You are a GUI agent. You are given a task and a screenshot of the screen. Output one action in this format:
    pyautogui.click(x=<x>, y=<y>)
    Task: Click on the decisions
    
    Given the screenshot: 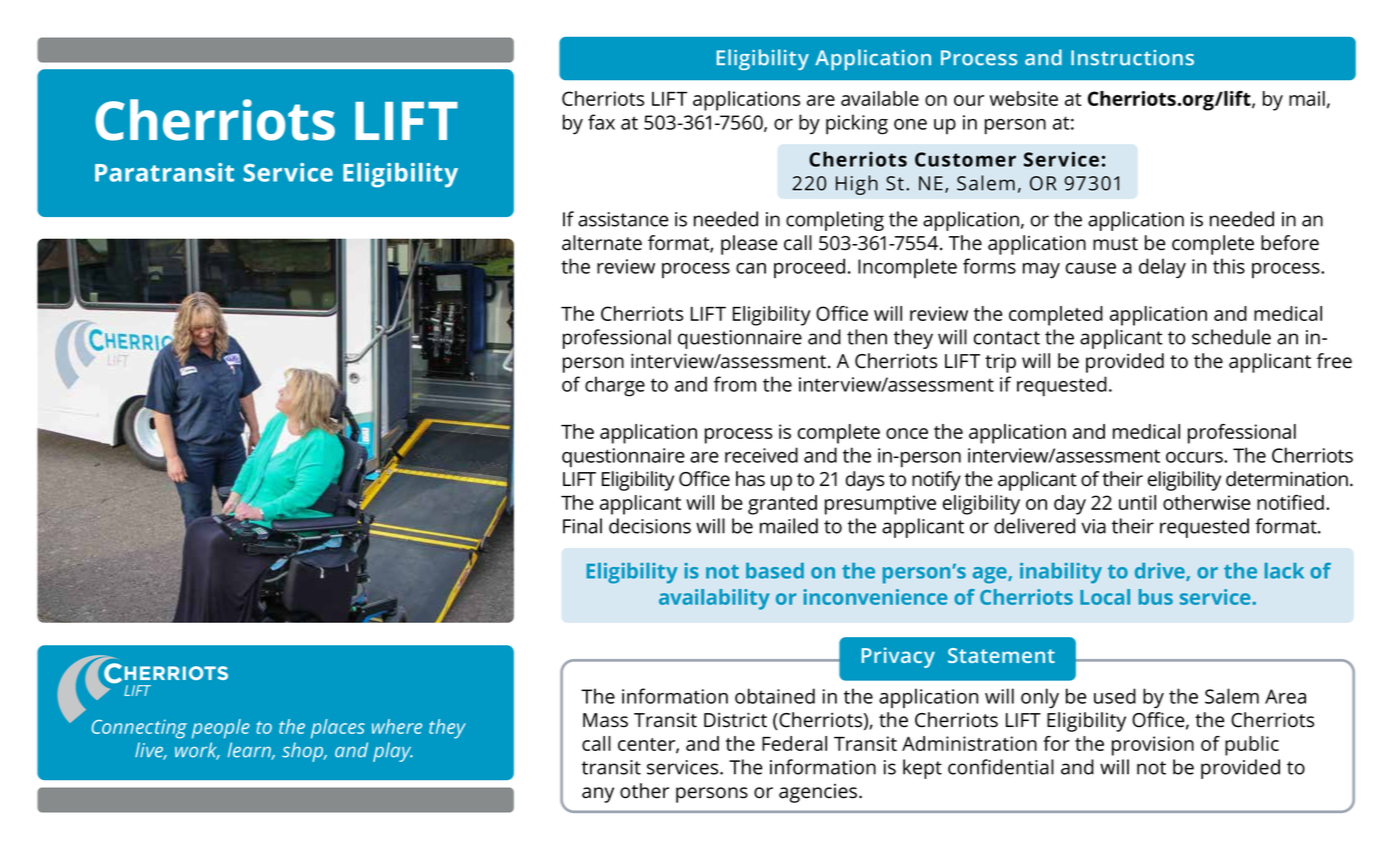 What is the action you would take?
    pyautogui.click(x=650, y=526)
